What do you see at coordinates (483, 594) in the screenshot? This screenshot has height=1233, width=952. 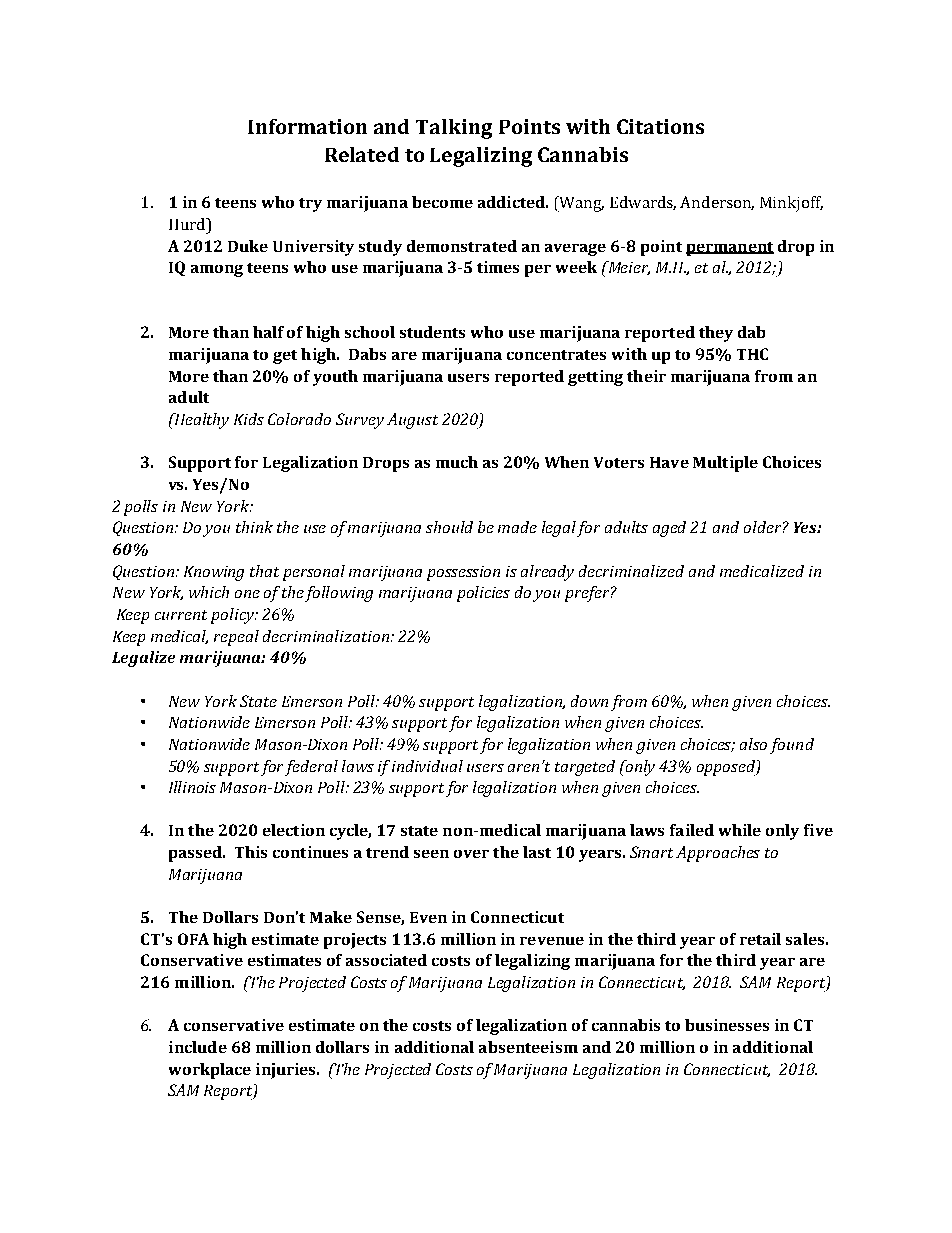 I see `policies` at bounding box center [483, 594].
